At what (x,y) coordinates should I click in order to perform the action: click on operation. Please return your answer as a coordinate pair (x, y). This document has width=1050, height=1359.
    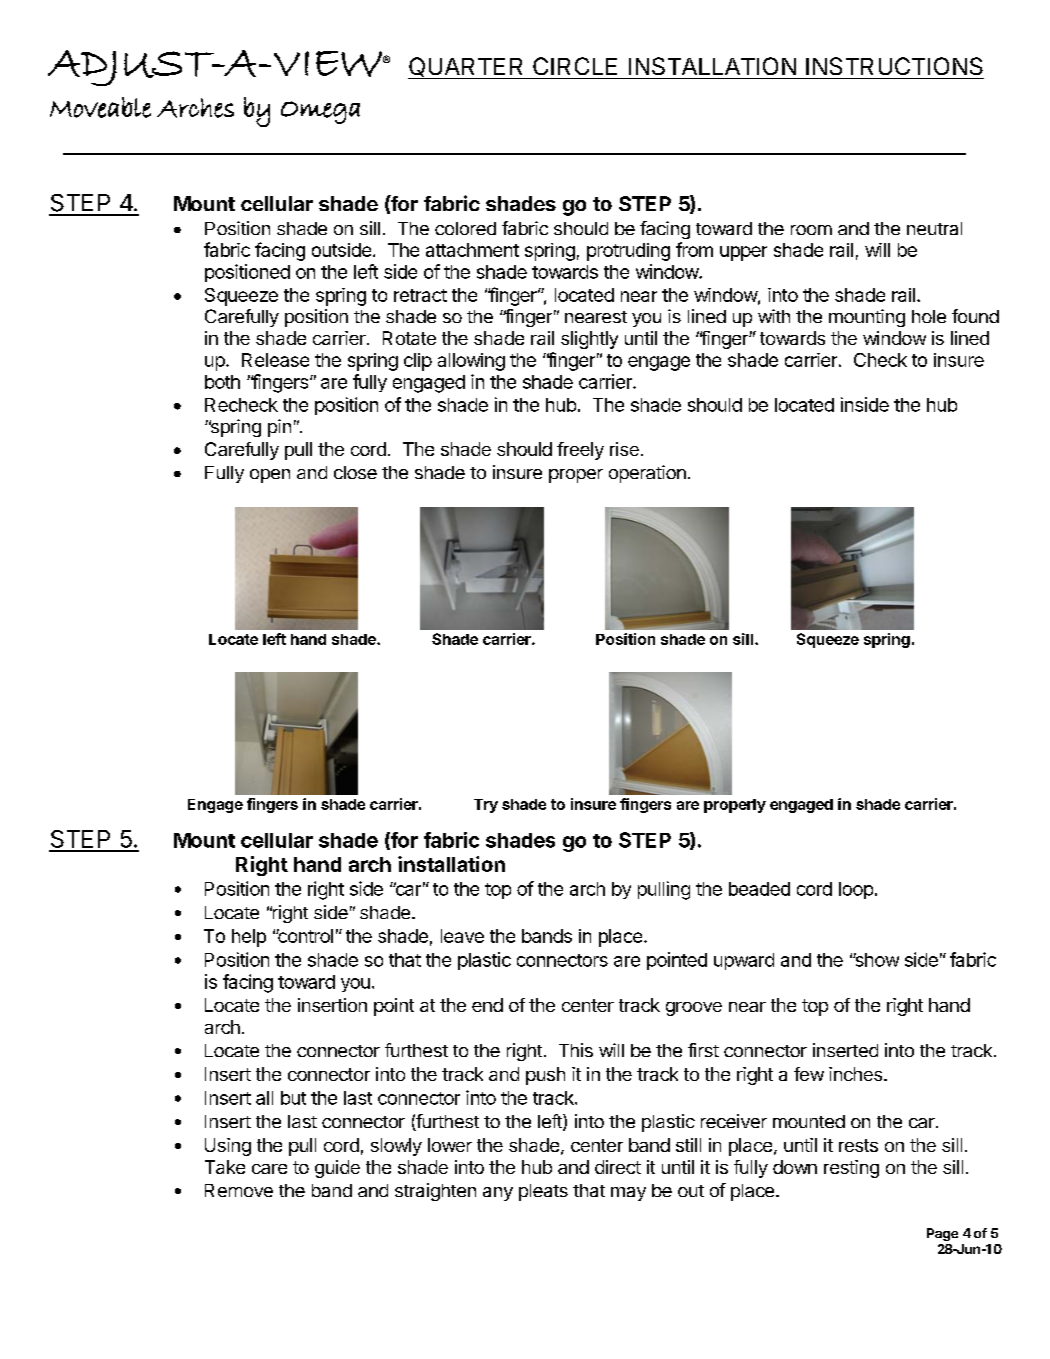
    Looking at the image, I should click on (647, 474).
